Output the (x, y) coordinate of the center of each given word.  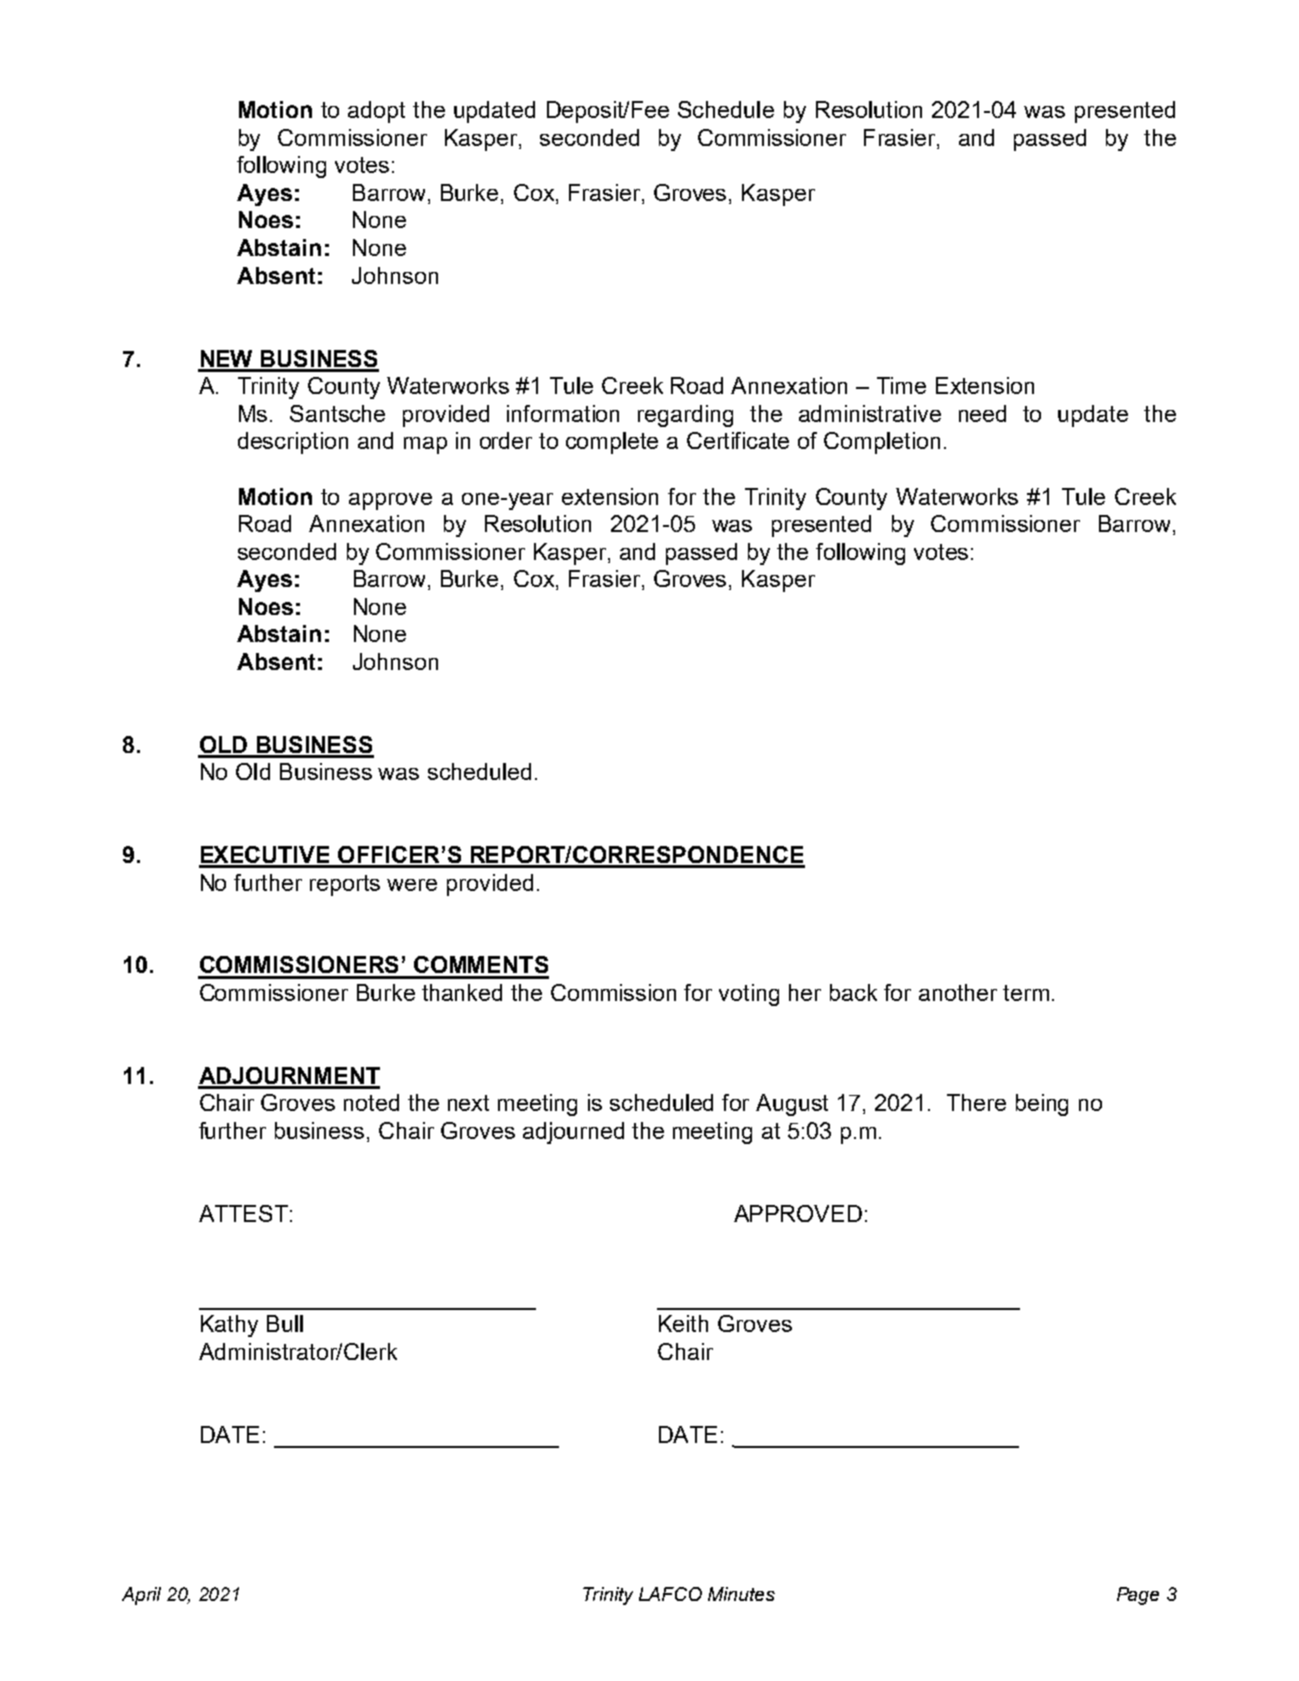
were (412, 885)
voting (749, 995)
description (293, 443)
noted (371, 1102)
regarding (685, 416)
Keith (683, 1323)
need (982, 413)
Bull (285, 1323)
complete (612, 443)
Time (901, 385)
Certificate (738, 440)
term (1026, 993)
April (141, 1596)
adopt (376, 112)
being (1042, 1105)
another (958, 992)
